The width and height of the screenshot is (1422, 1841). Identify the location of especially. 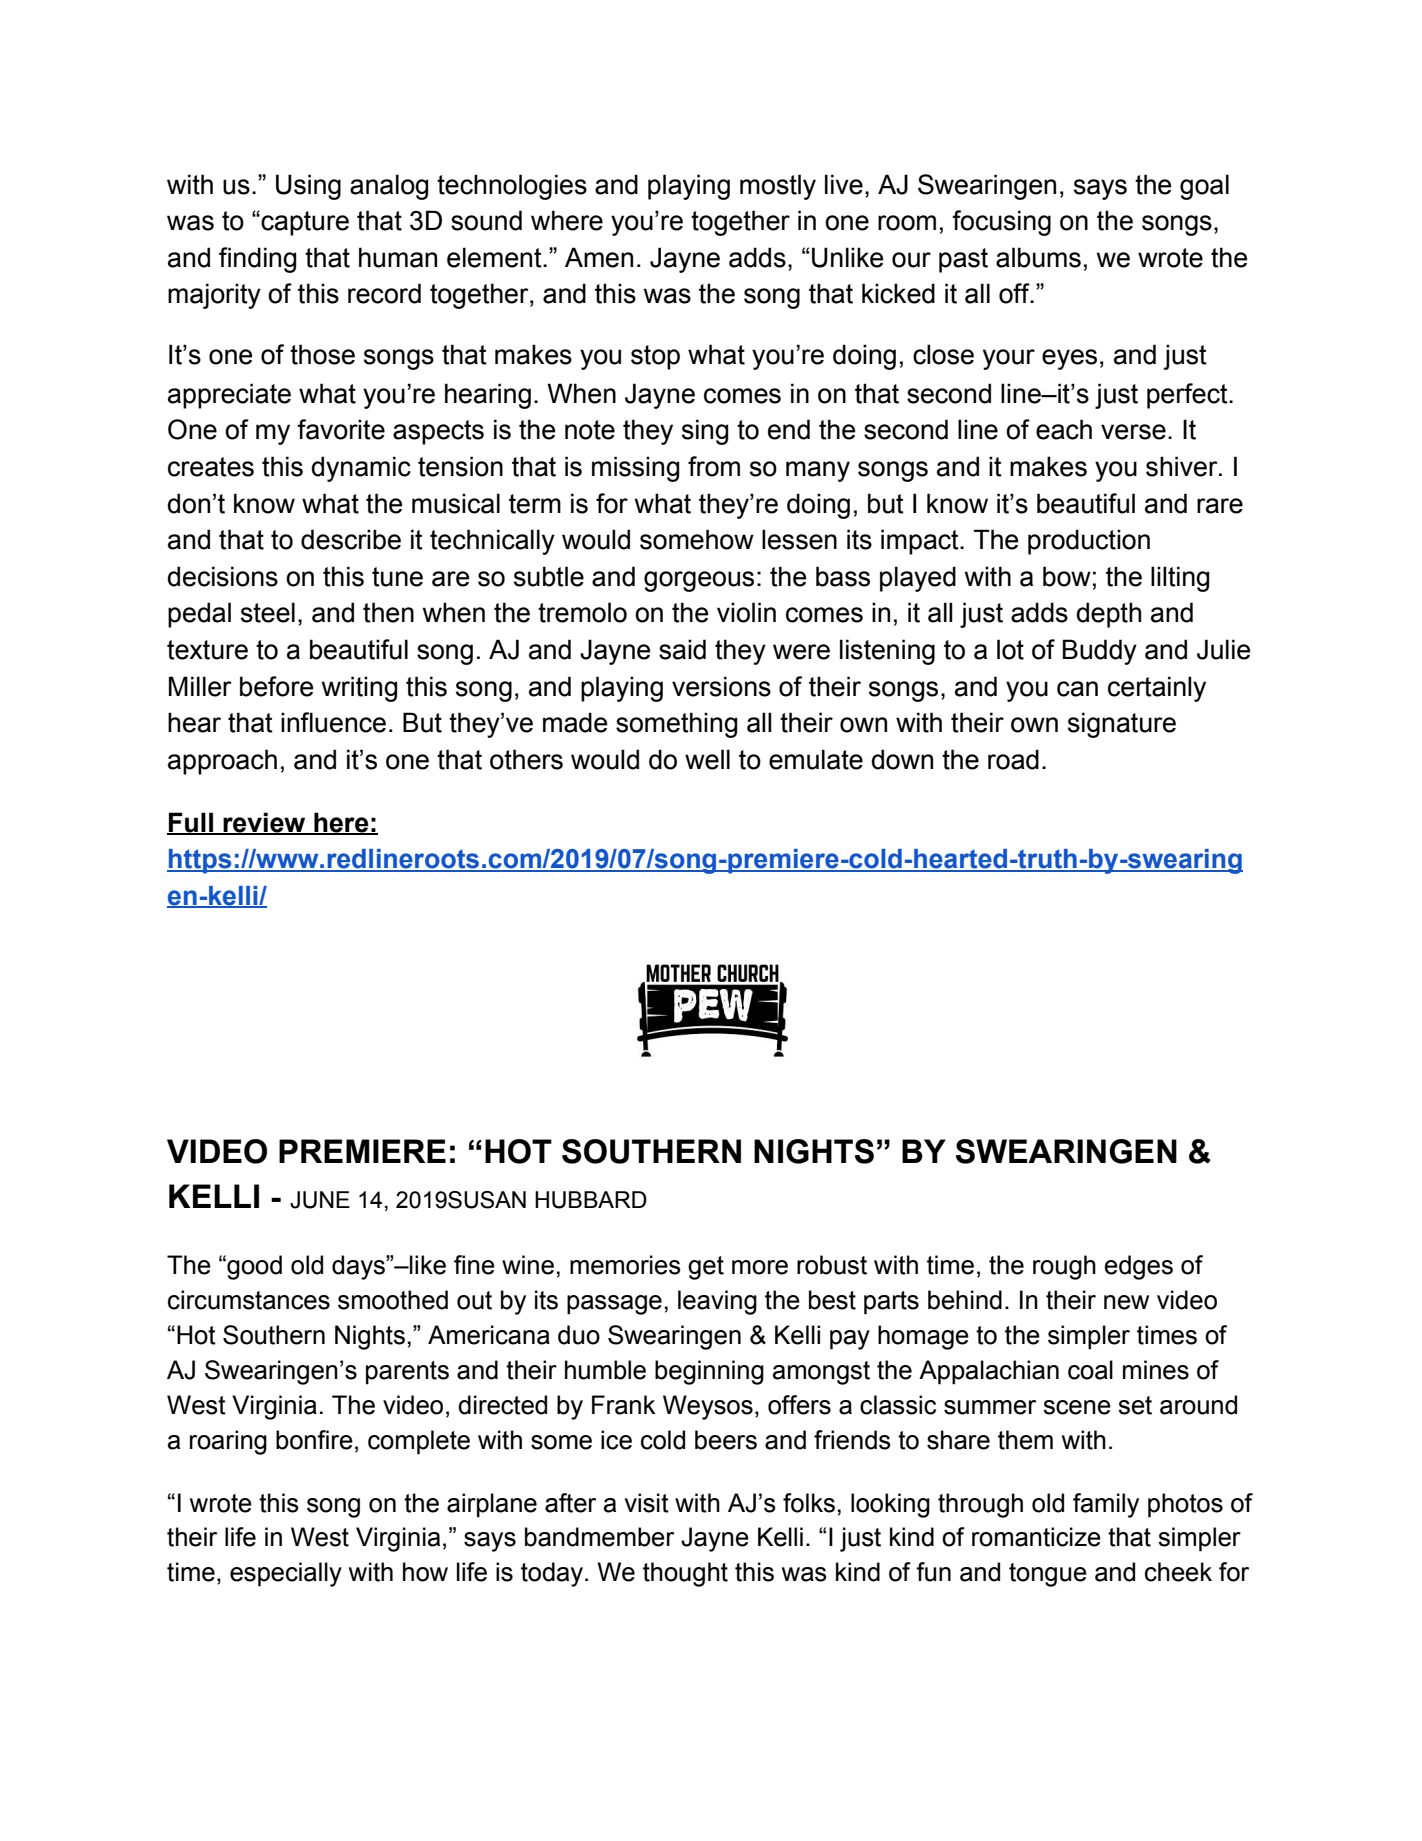
(286, 1574).
